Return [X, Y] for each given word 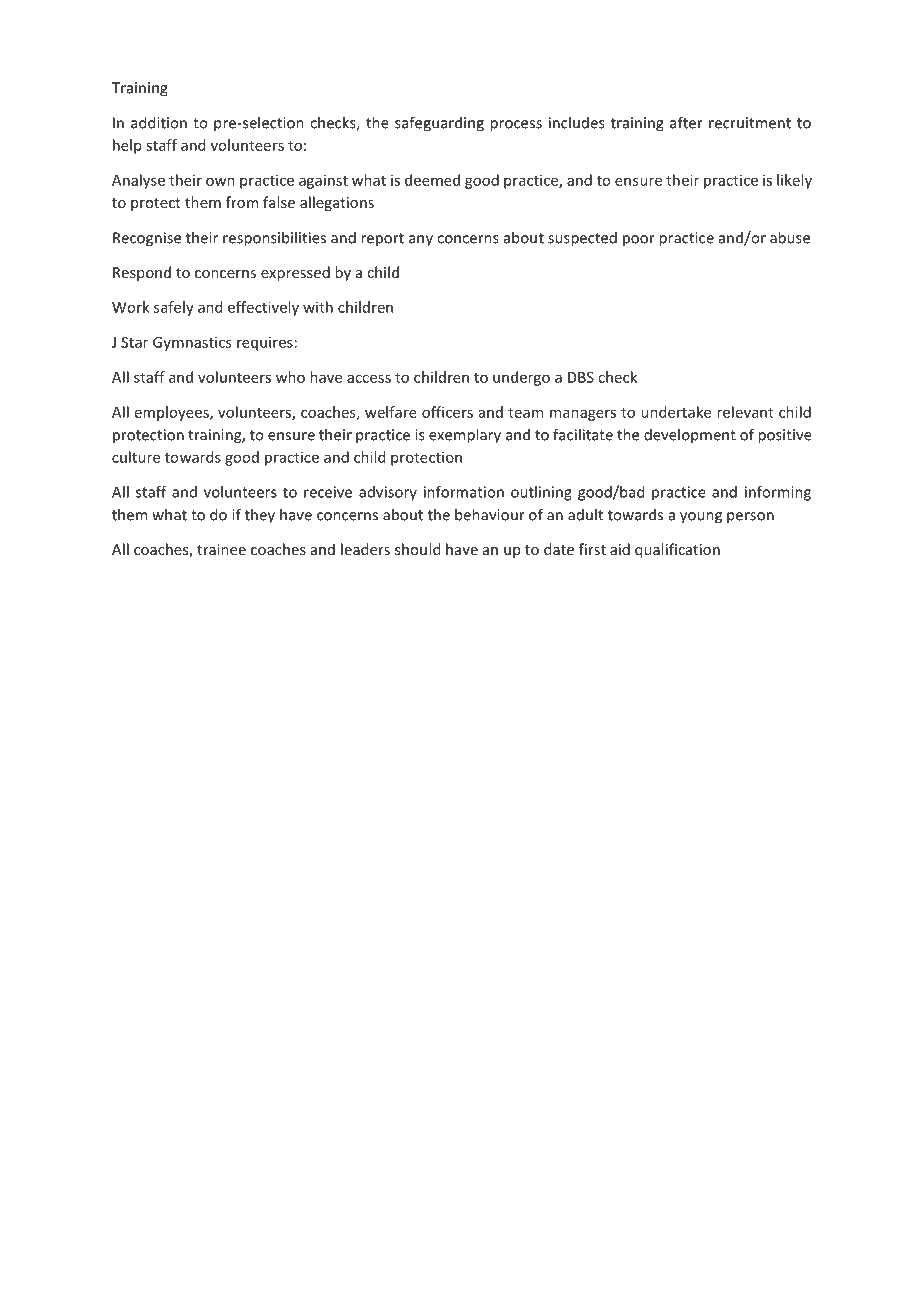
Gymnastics [192, 343]
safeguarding [439, 124]
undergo [521, 378]
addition [159, 122]
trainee [221, 549]
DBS [581, 377]
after [686, 122]
